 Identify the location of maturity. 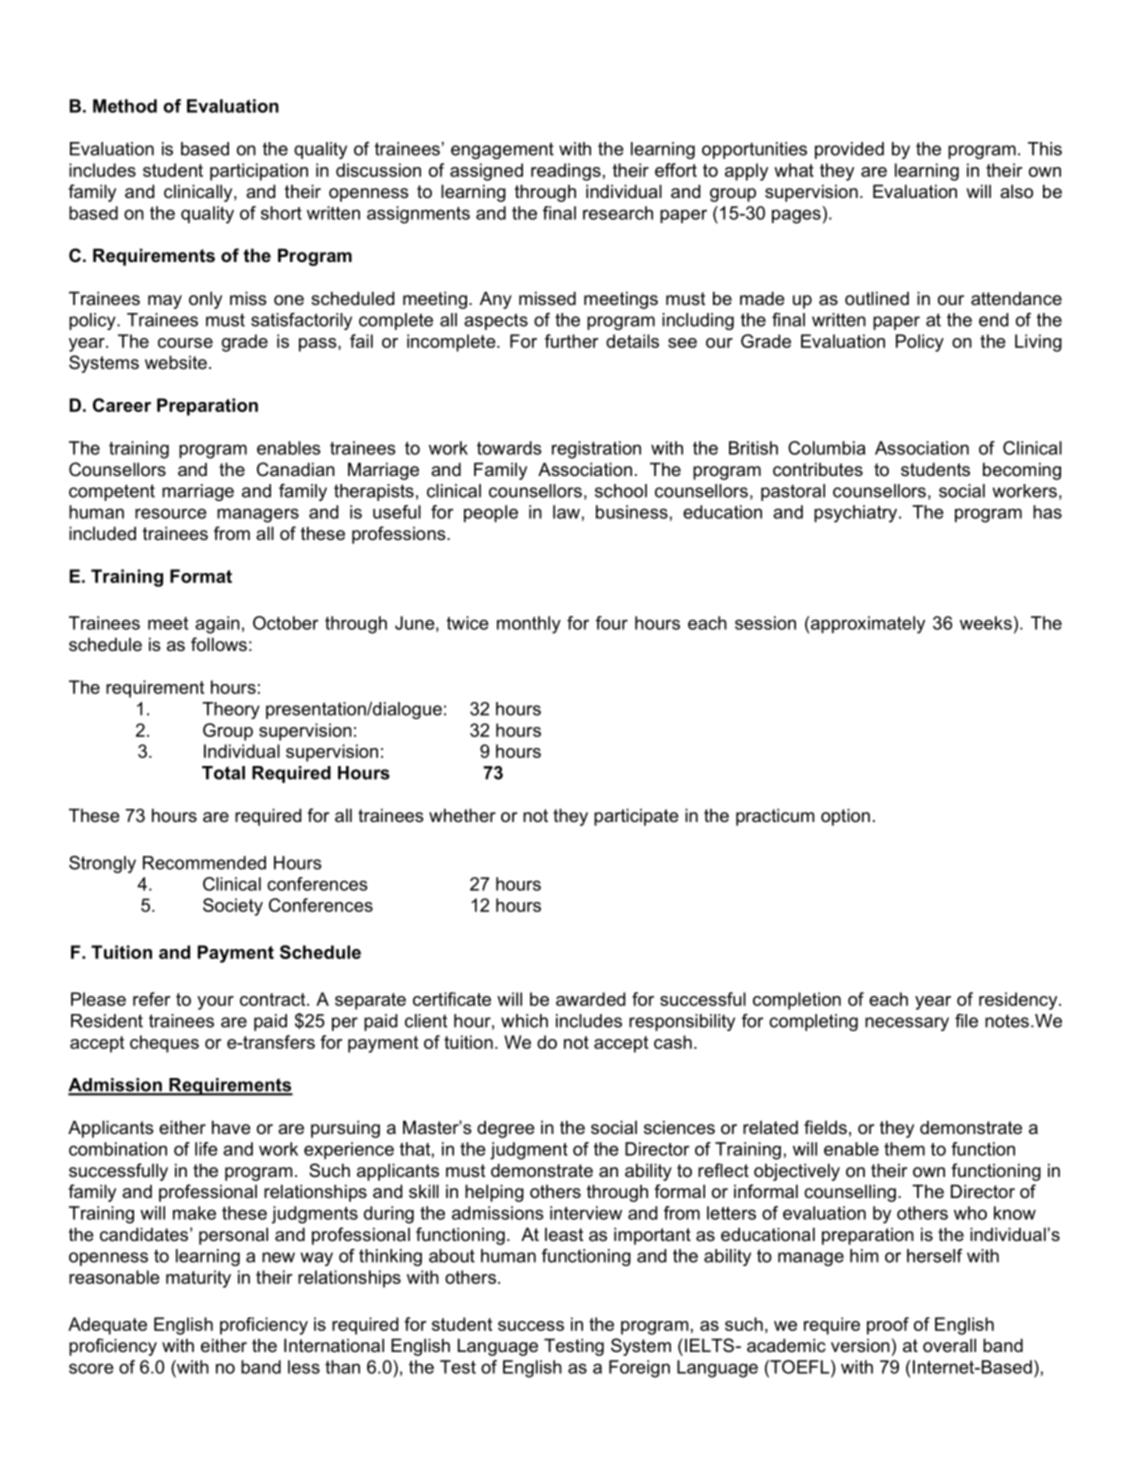
(198, 1279).
